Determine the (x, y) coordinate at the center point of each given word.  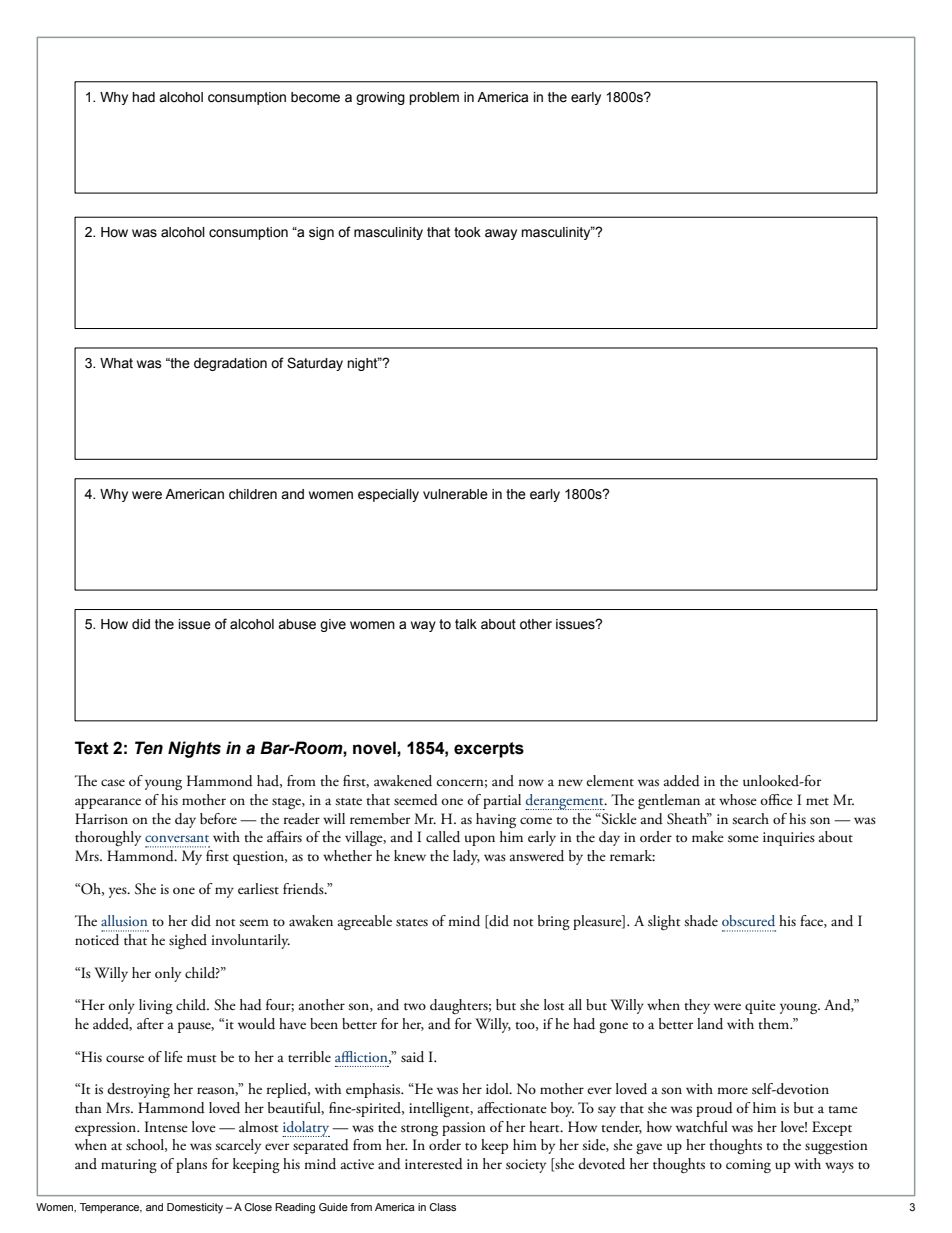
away (501, 234)
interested (434, 1164)
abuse (297, 624)
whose (738, 800)
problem (434, 98)
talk (466, 624)
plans (191, 1165)
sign (321, 233)
